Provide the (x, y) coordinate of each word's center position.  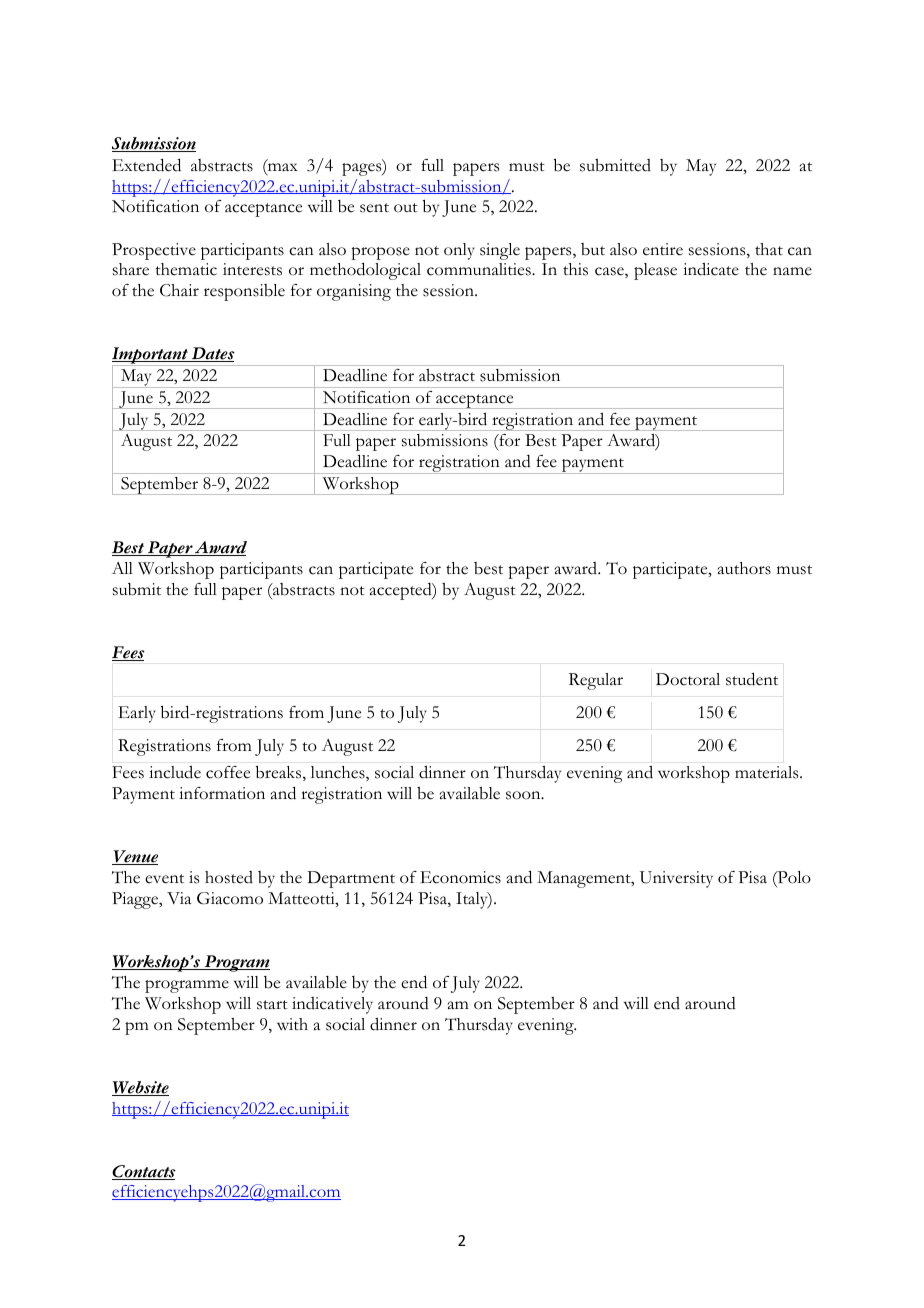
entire (663, 249)
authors (744, 568)
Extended (146, 165)
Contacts (144, 1172)
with (292, 1024)
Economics (460, 877)
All (122, 568)
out (406, 208)
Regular (596, 681)
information (222, 793)
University (676, 879)
